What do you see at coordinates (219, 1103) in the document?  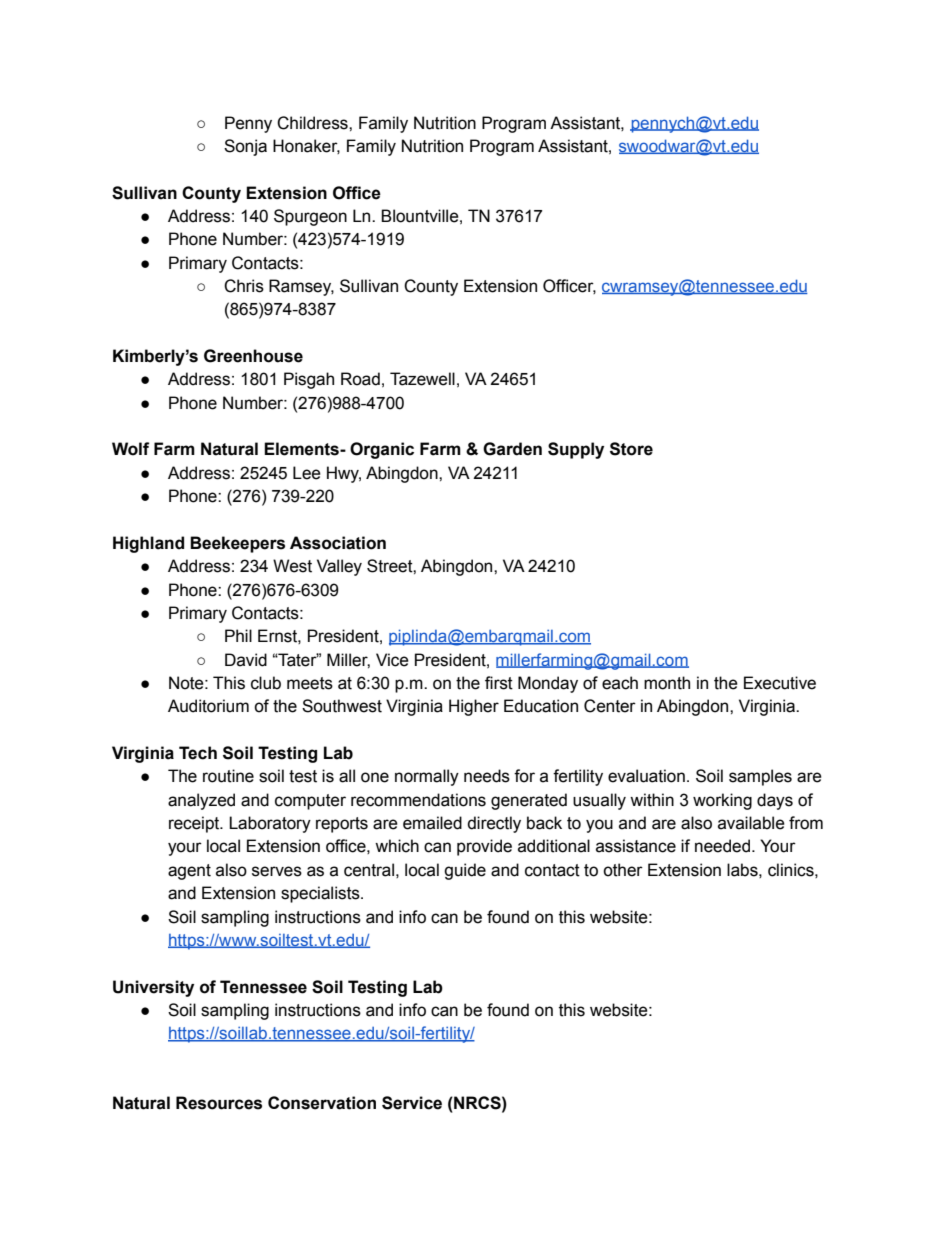 I see `Resources` at bounding box center [219, 1103].
